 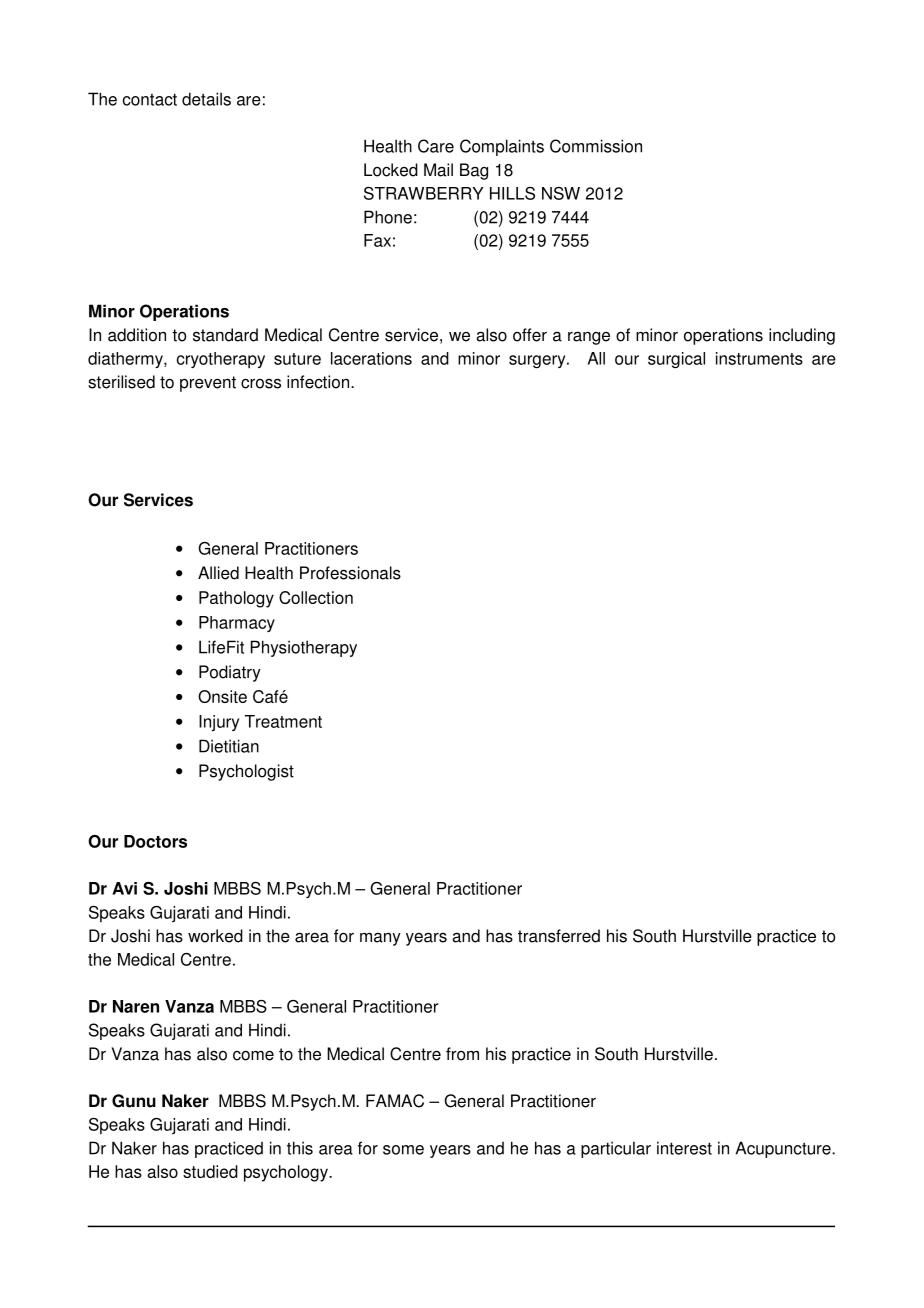 What do you see at coordinates (684, 1148) in the document?
I see `interest` at bounding box center [684, 1148].
